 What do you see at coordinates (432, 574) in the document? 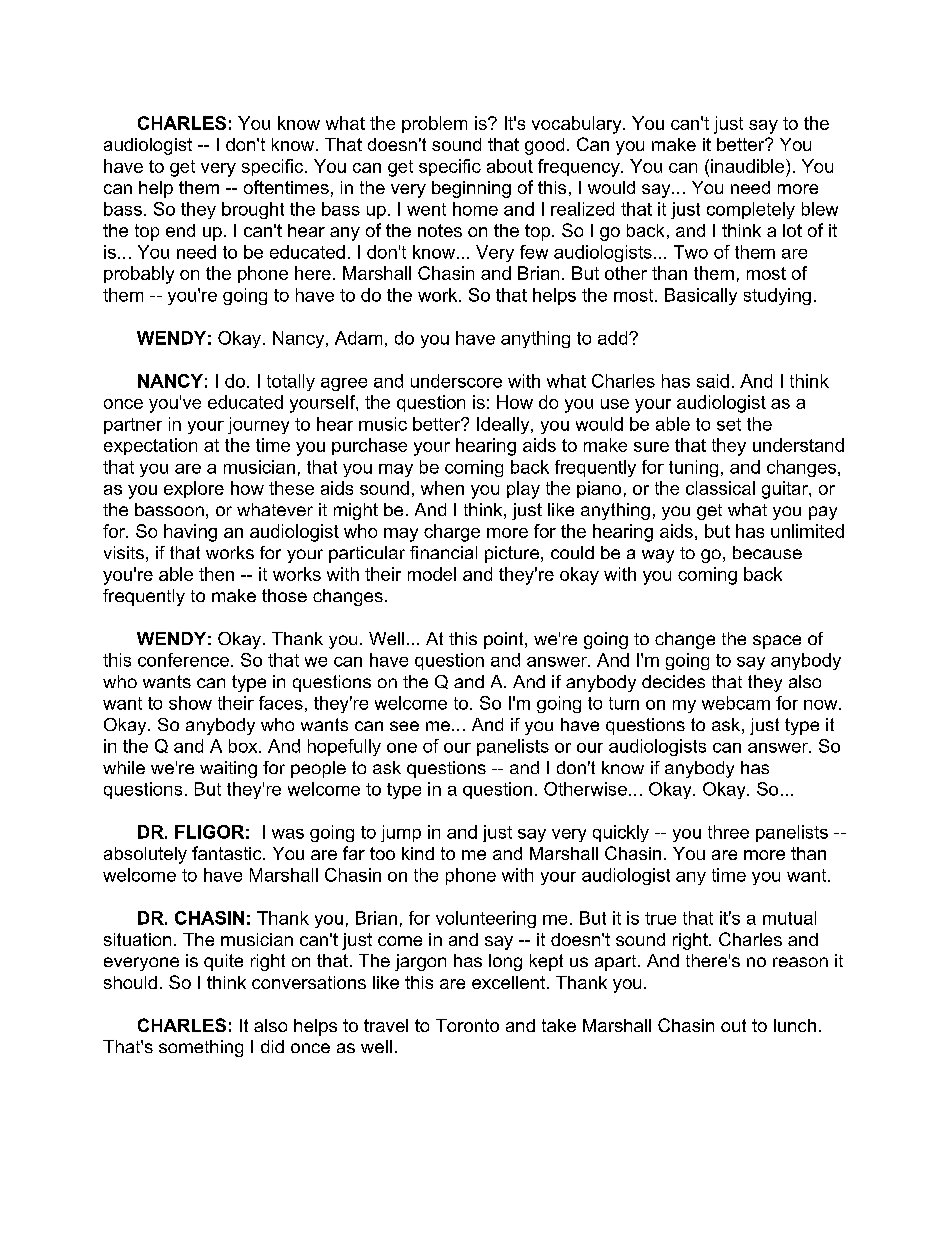
I see `model` at bounding box center [432, 574].
